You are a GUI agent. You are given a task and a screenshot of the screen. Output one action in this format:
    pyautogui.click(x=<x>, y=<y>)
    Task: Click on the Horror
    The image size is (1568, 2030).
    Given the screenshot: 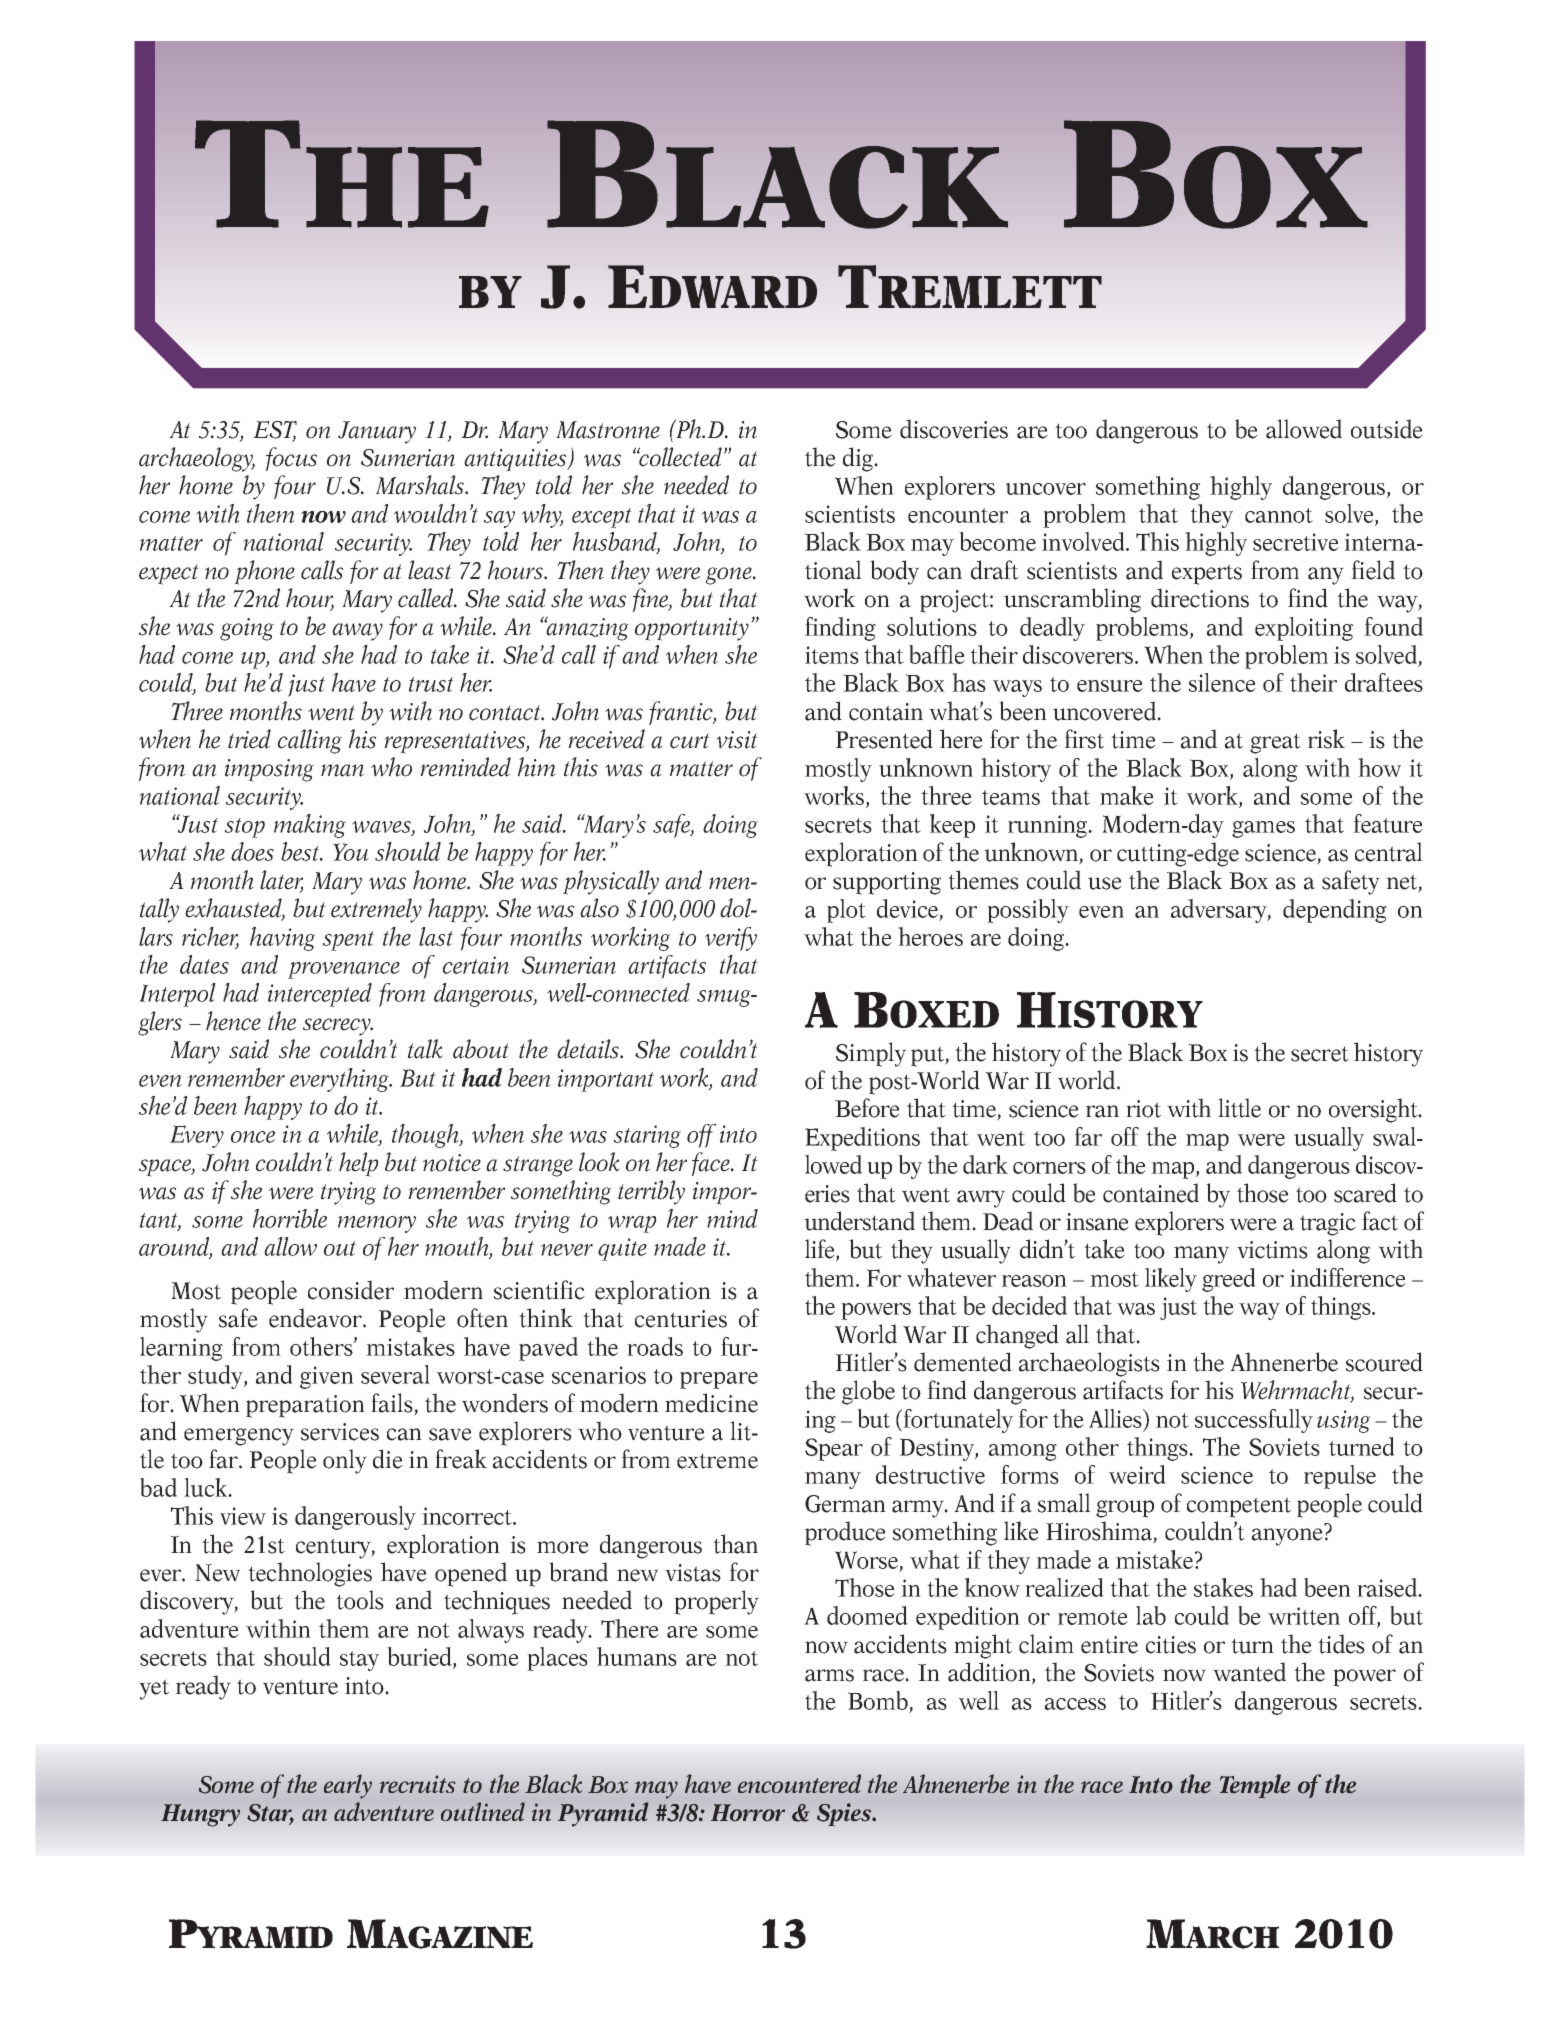 What is the action you would take?
    pyautogui.click(x=748, y=1813)
